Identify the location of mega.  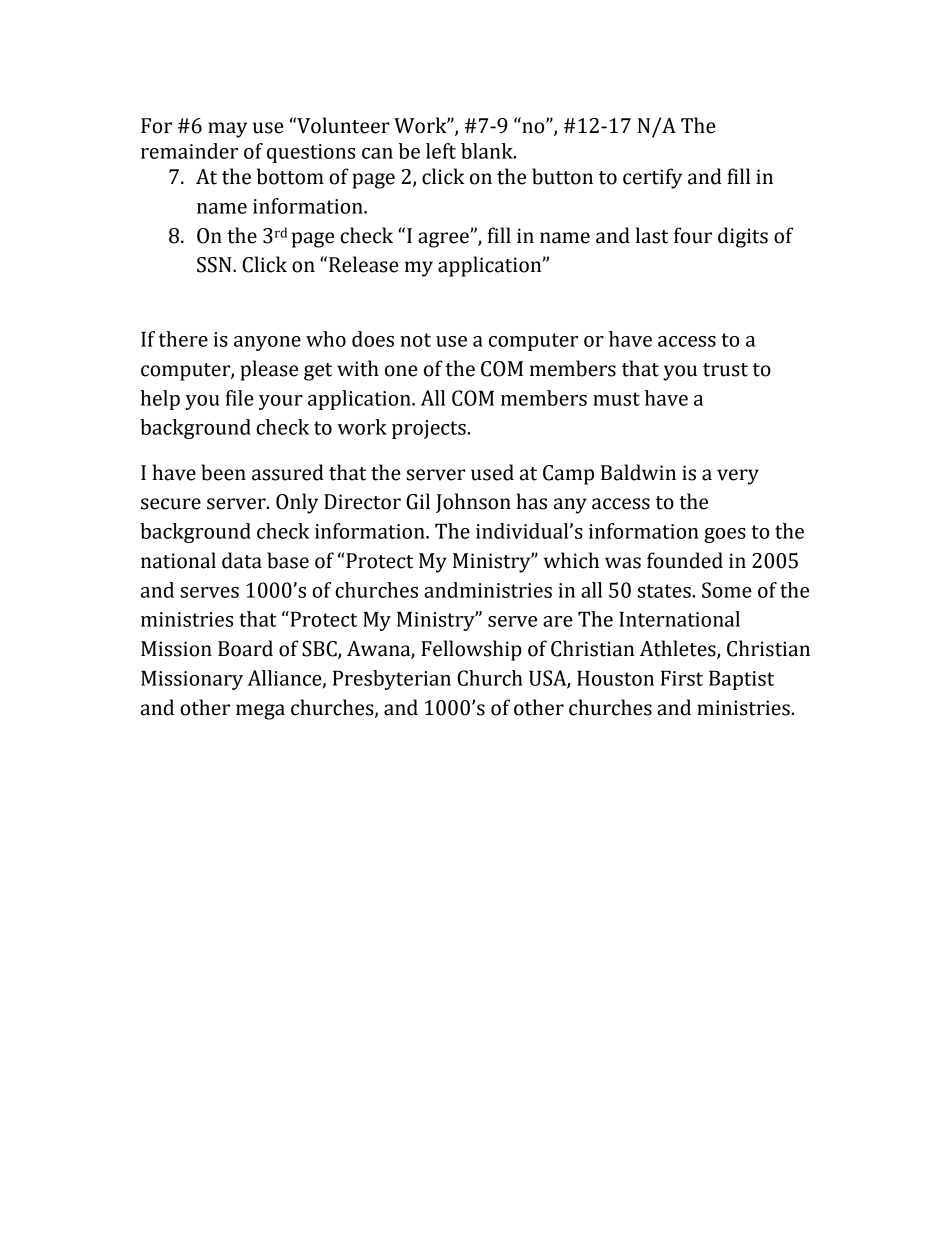
(260, 712).
